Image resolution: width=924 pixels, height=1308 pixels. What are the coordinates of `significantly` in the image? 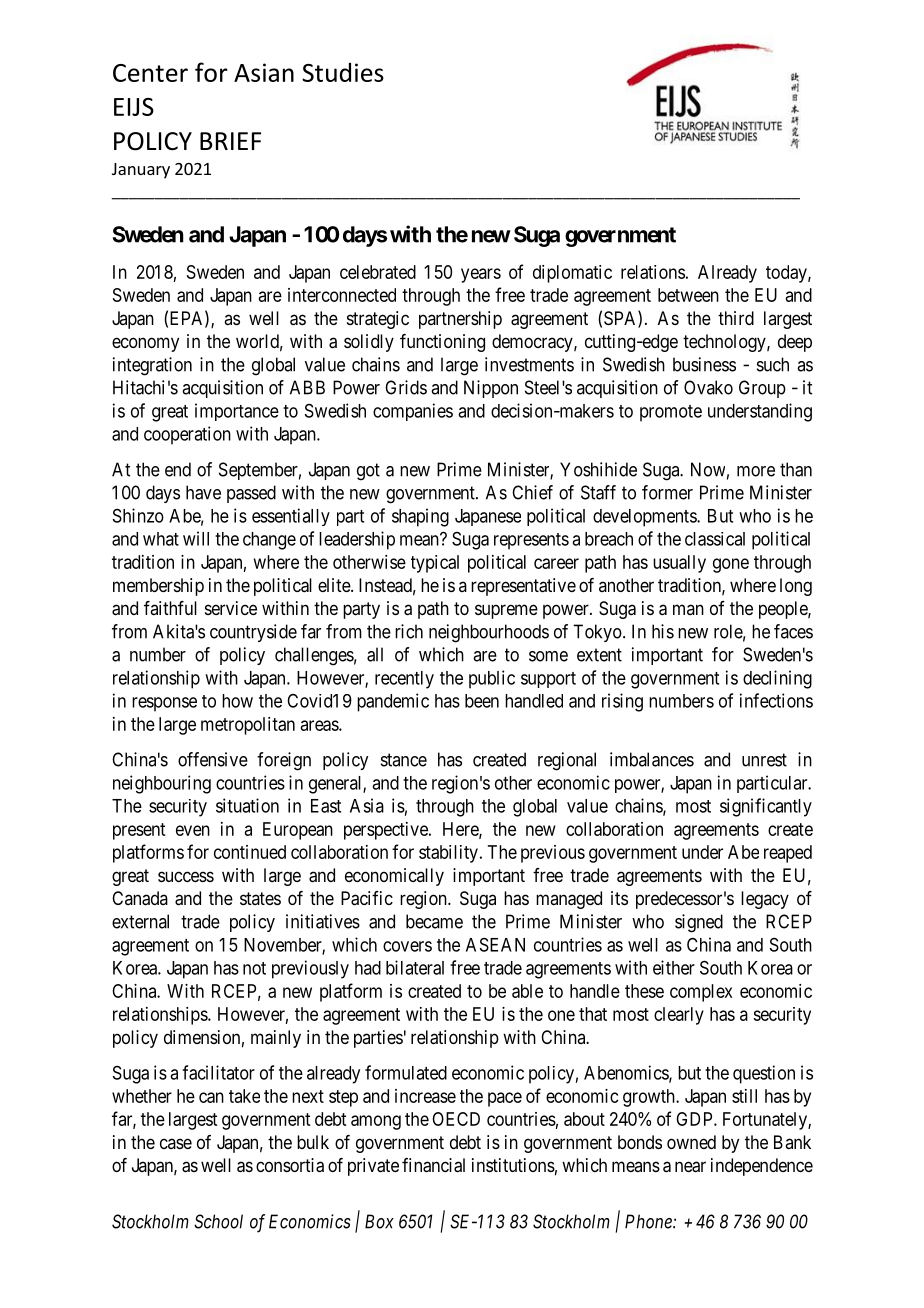 It's located at (766, 807).
